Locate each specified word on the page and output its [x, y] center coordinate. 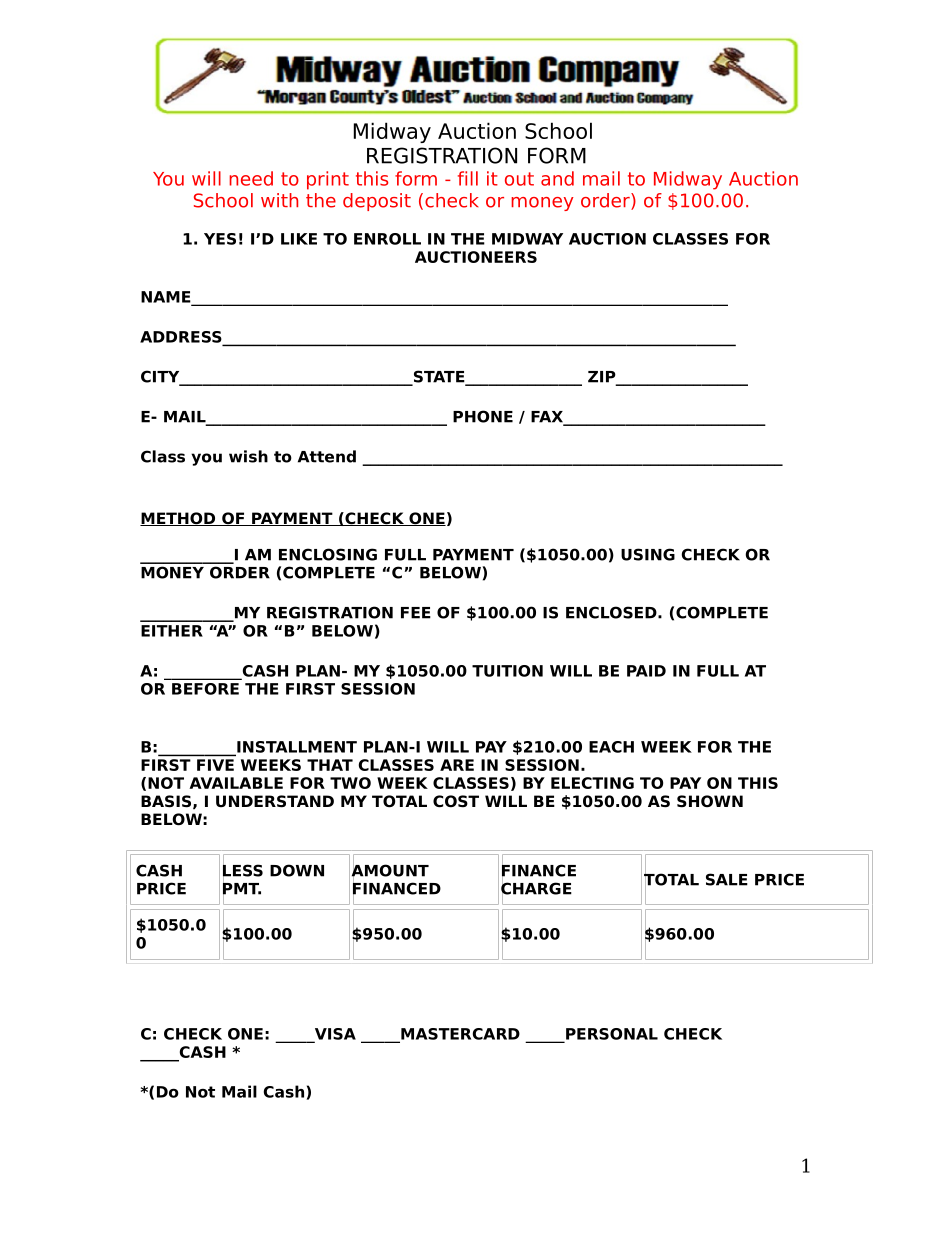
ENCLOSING [328, 554]
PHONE [483, 416]
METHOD [179, 519]
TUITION [507, 671]
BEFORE [205, 689]
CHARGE [536, 888]
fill [468, 178]
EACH [611, 747]
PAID [646, 671]
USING [648, 554]
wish [248, 456]
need [251, 178]
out [519, 179]
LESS [243, 870]
